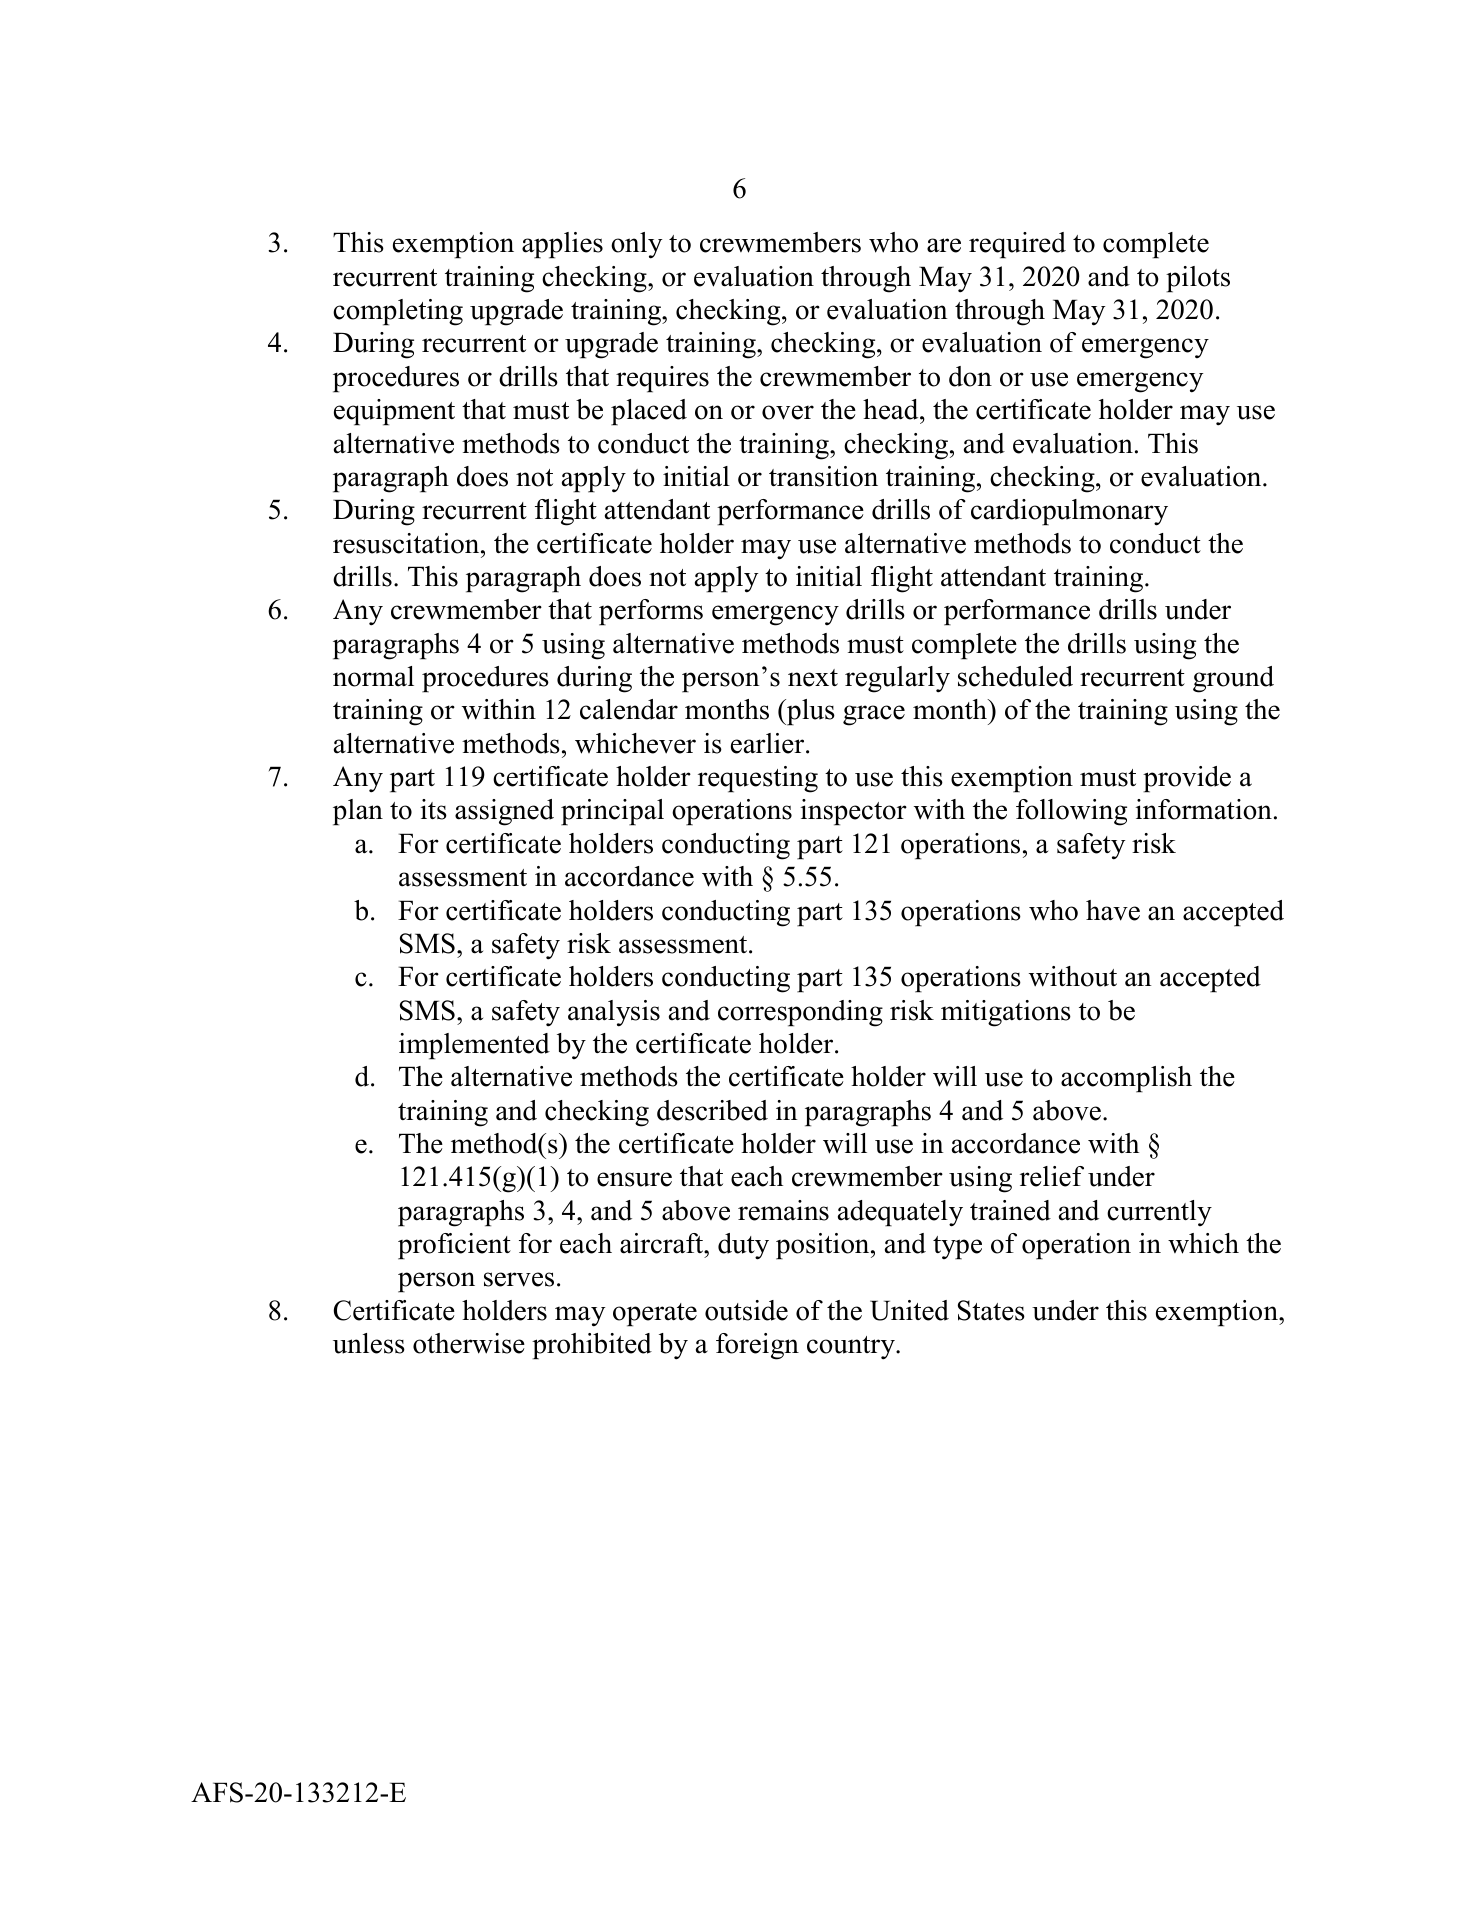 The image size is (1479, 1914). What do you see at coordinates (398, 312) in the screenshot?
I see `completing` at bounding box center [398, 312].
